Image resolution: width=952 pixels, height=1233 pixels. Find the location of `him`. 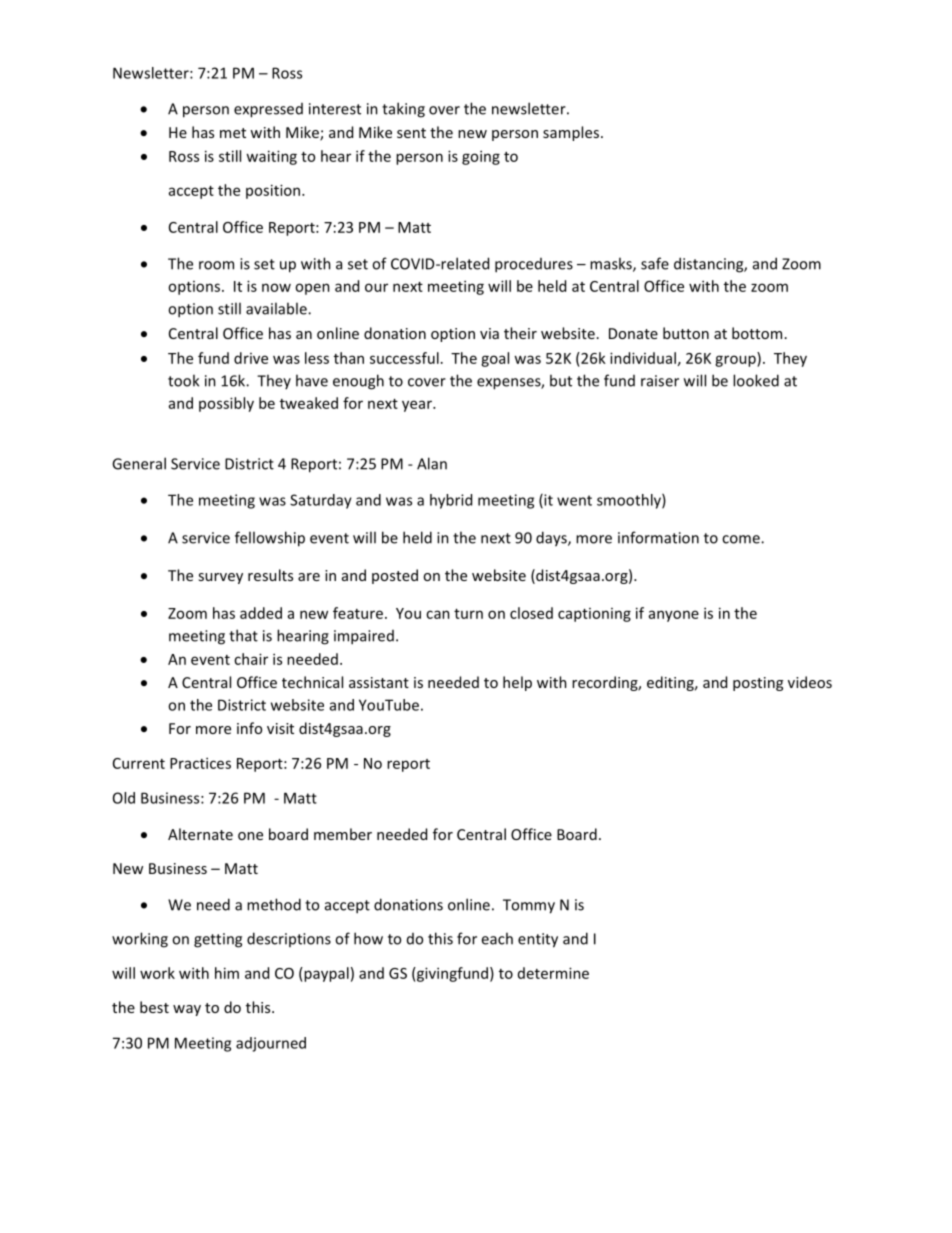

him is located at coordinates (227, 973).
